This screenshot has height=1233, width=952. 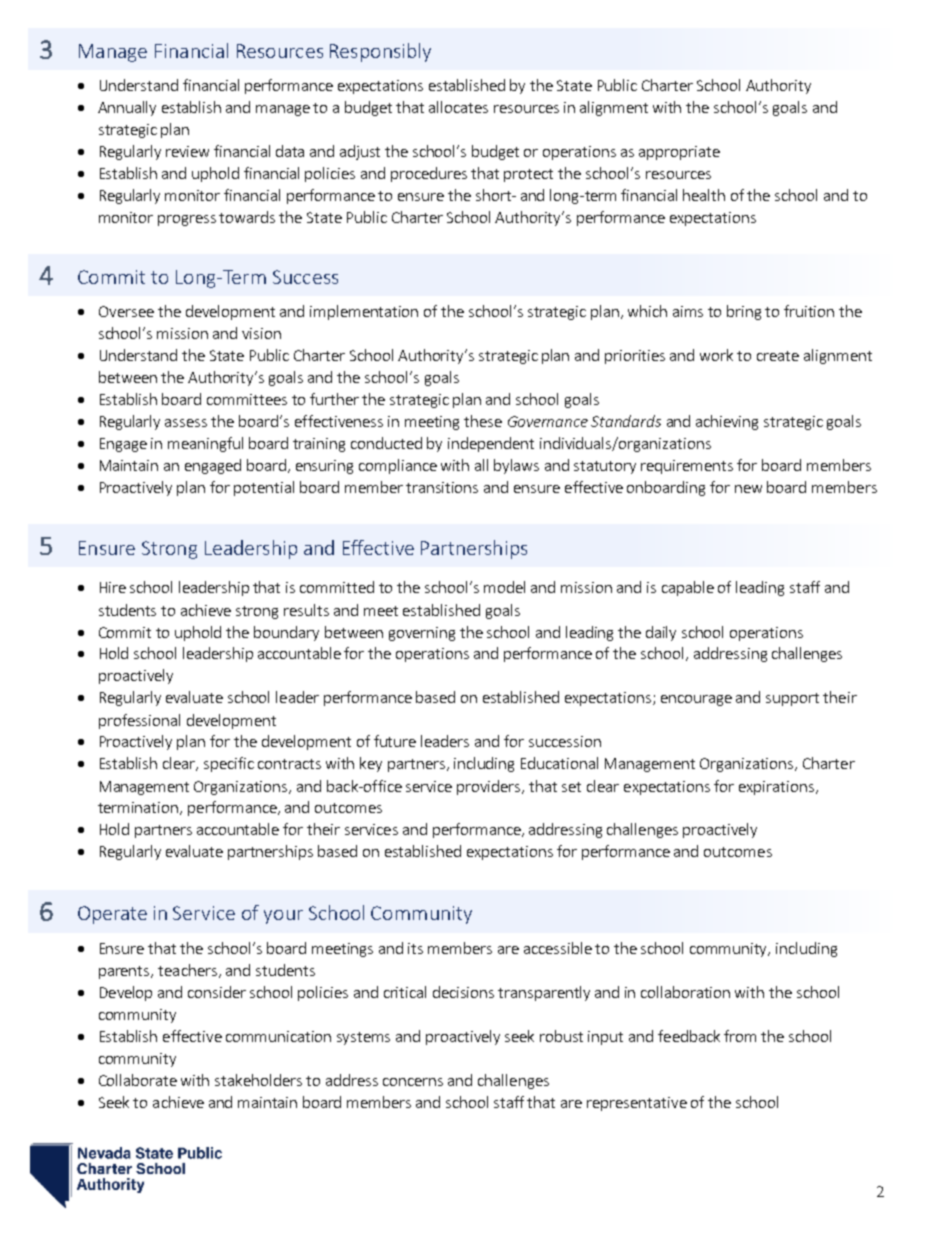 What do you see at coordinates (127, 108) in the screenshot?
I see `Annually` at bounding box center [127, 108].
